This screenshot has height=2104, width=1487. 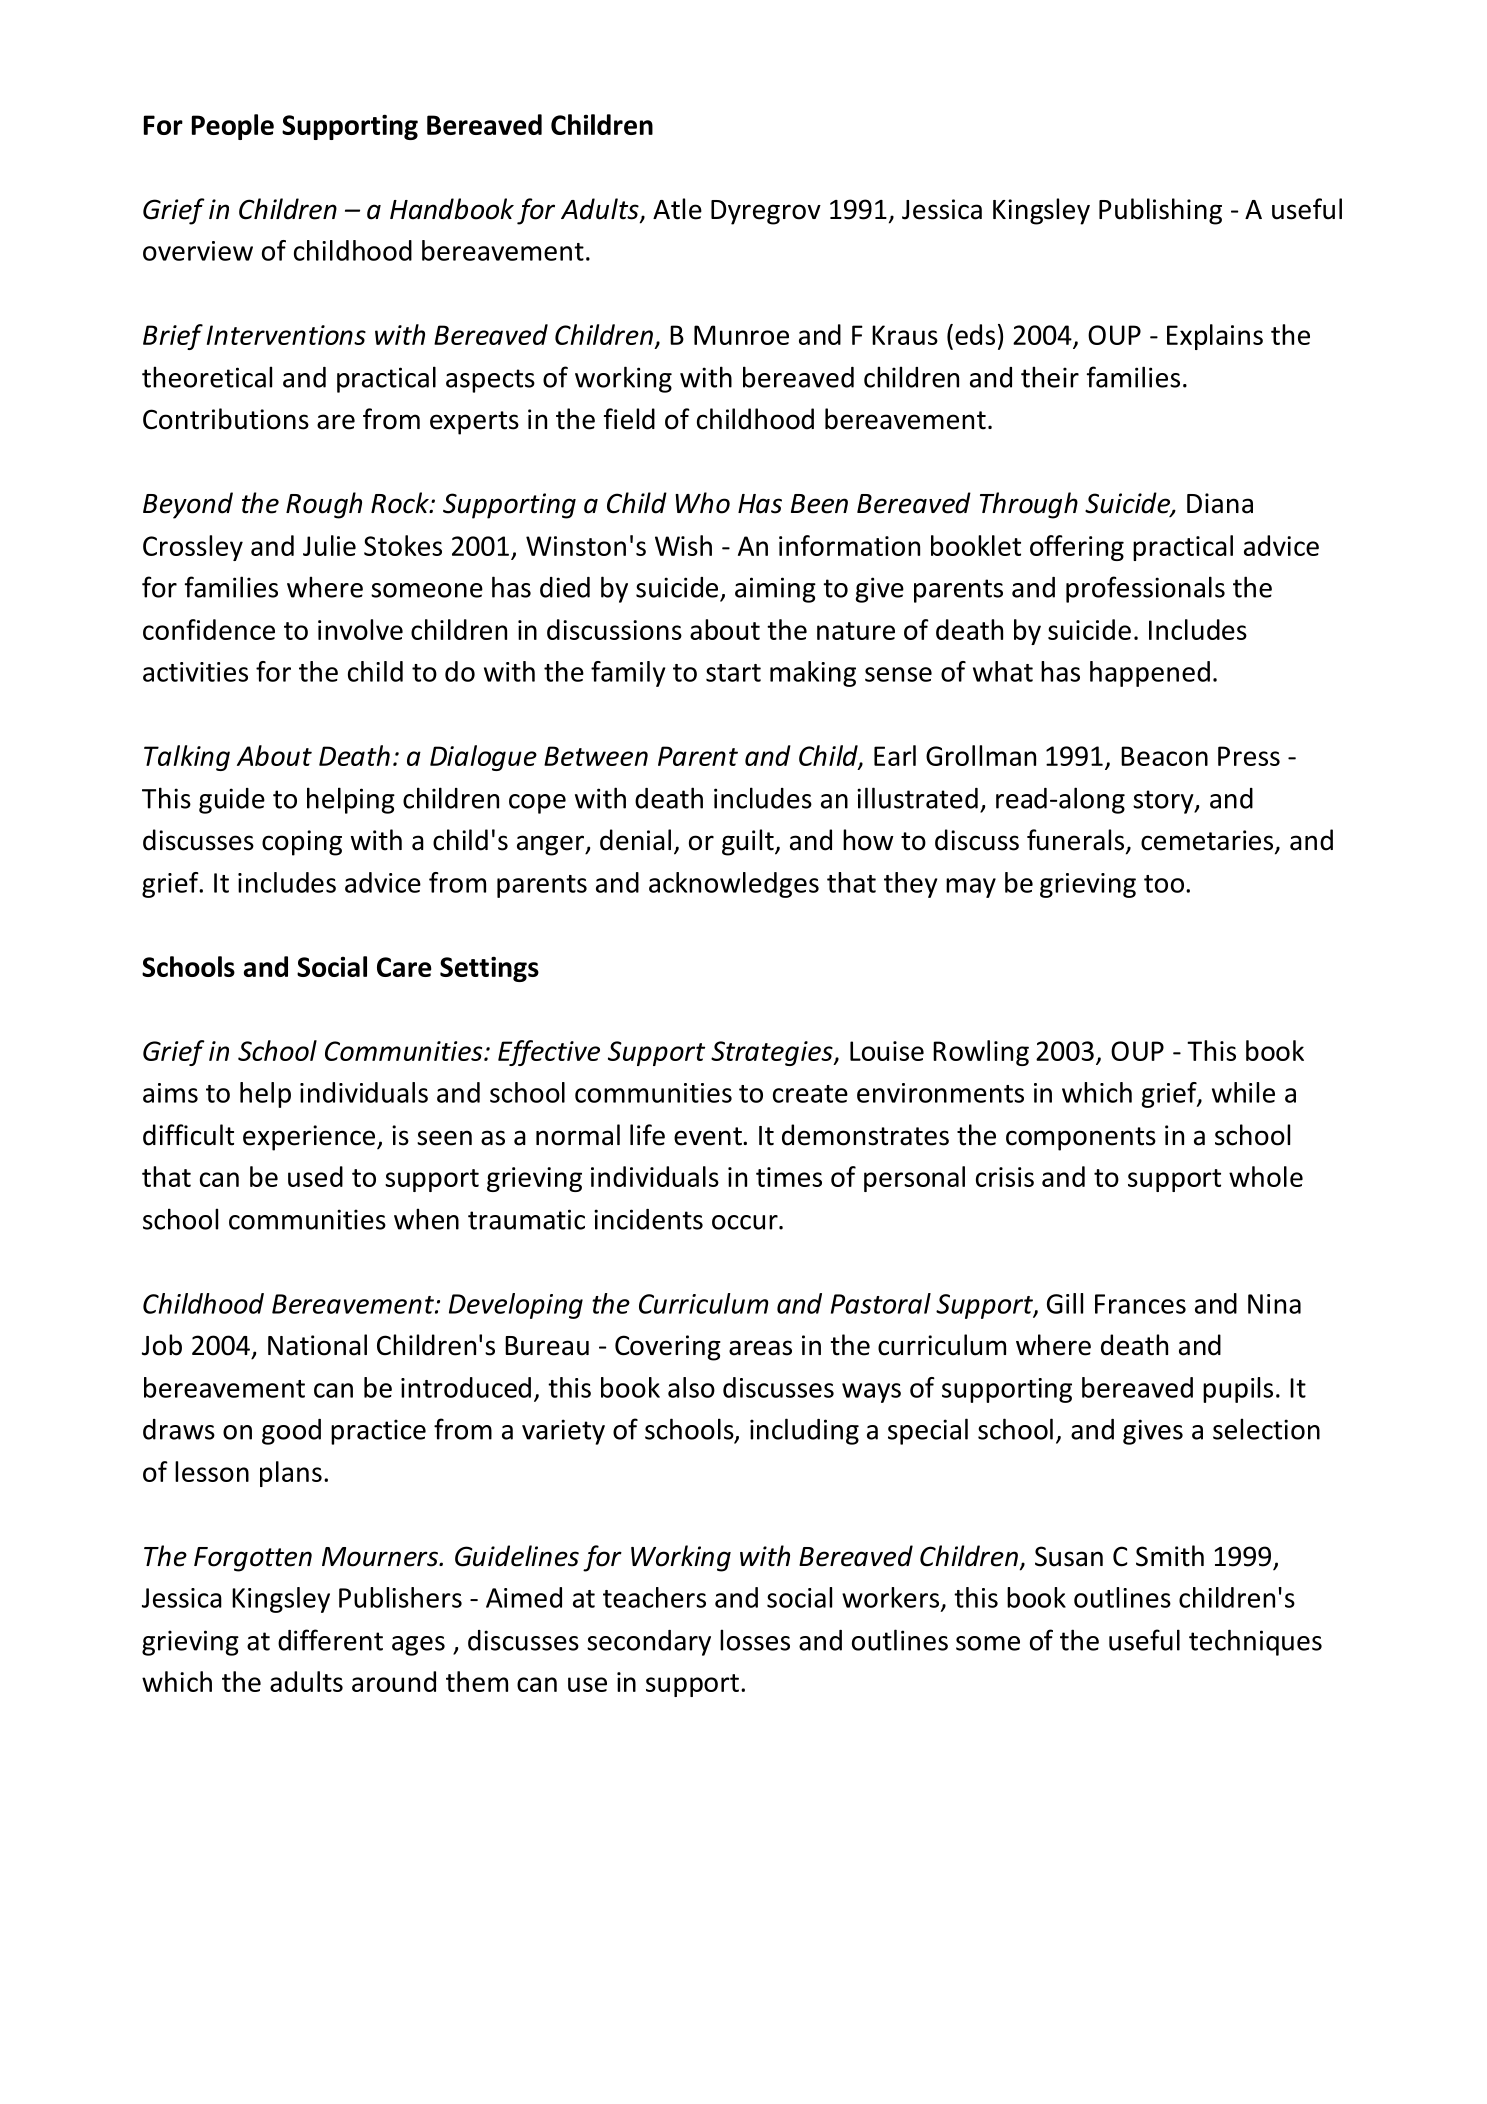 What do you see at coordinates (755, 1640) in the screenshot?
I see `losses` at bounding box center [755, 1640].
